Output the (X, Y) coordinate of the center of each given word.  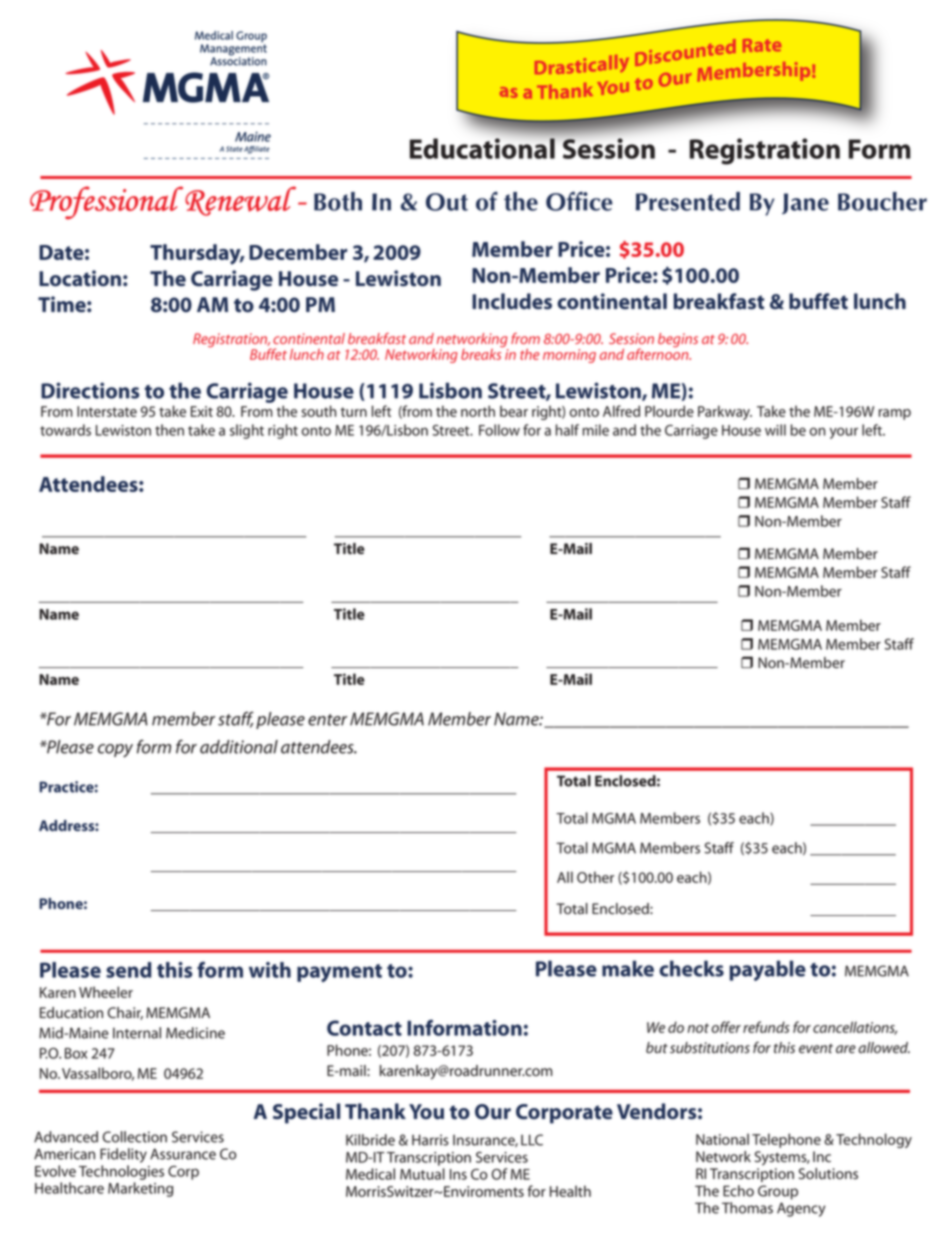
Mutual (422, 1174)
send (128, 970)
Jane (805, 203)
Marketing (140, 1189)
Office (579, 201)
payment (339, 973)
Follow (499, 430)
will (775, 430)
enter (327, 720)
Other (595, 877)
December (298, 252)
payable (767, 970)
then (169, 430)
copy (115, 750)
